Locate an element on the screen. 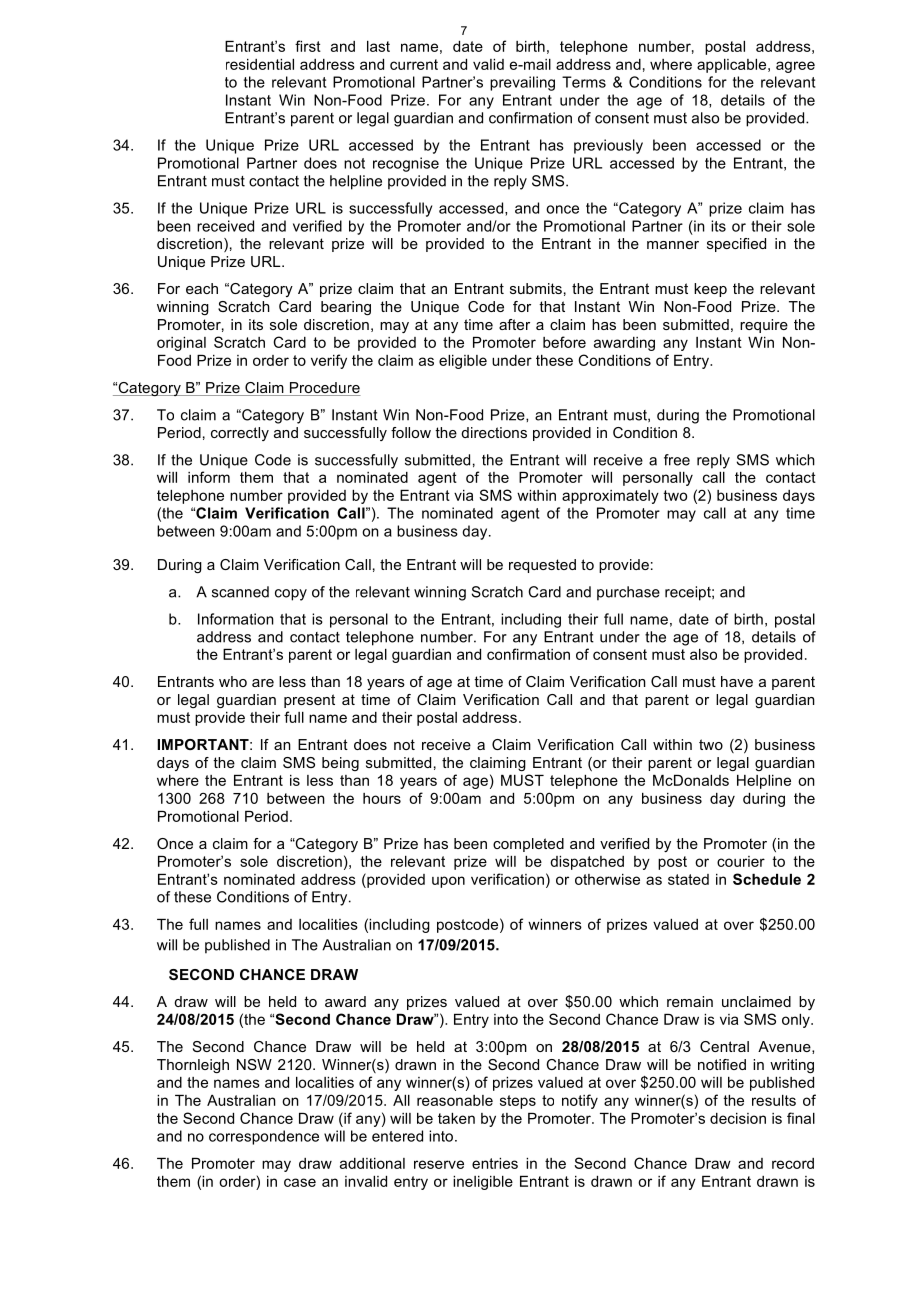 The height and width of the screenshot is (1308, 924). residential is located at coordinates (260, 64).
